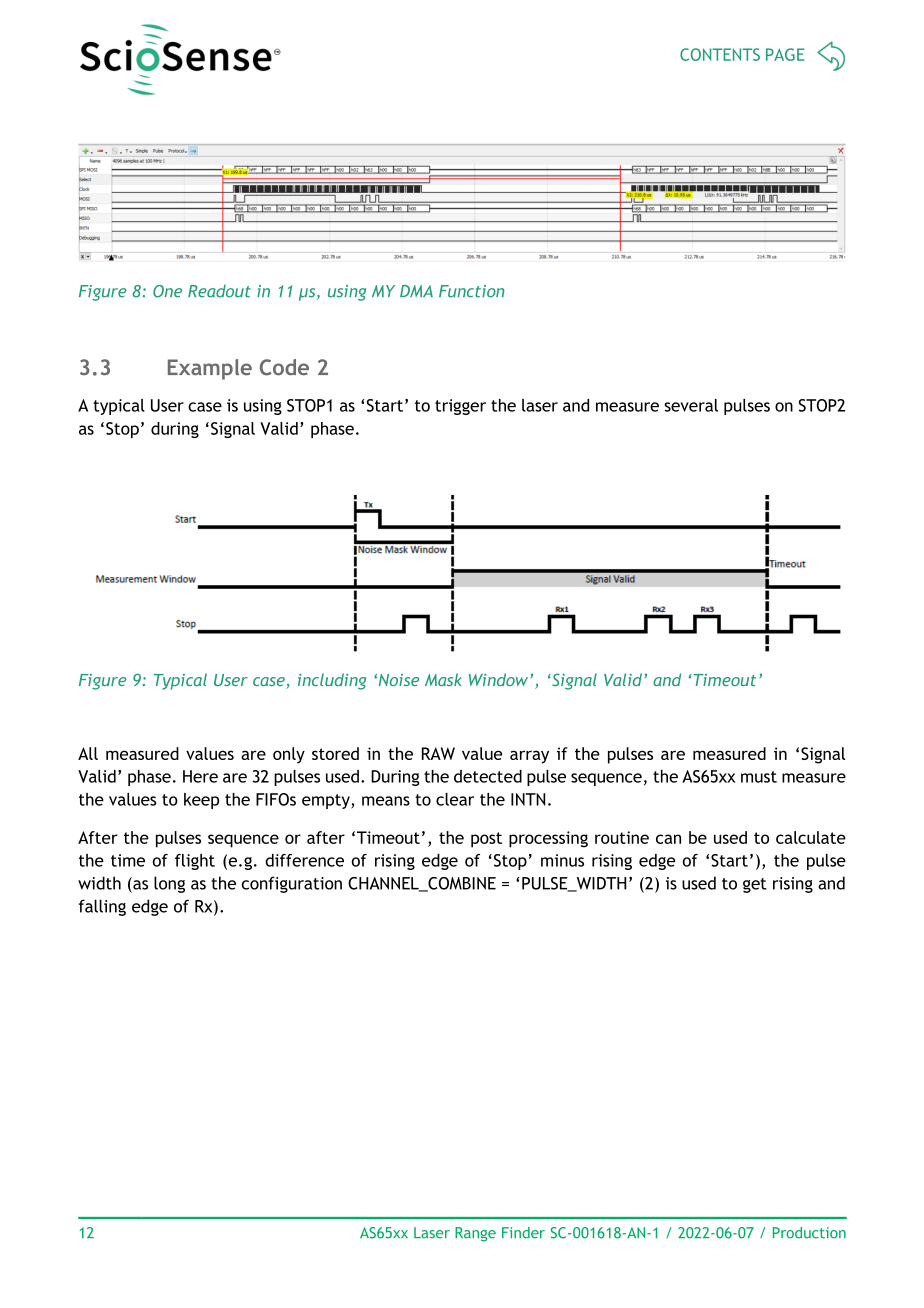 The image size is (924, 1308). I want to click on post, so click(486, 840).
